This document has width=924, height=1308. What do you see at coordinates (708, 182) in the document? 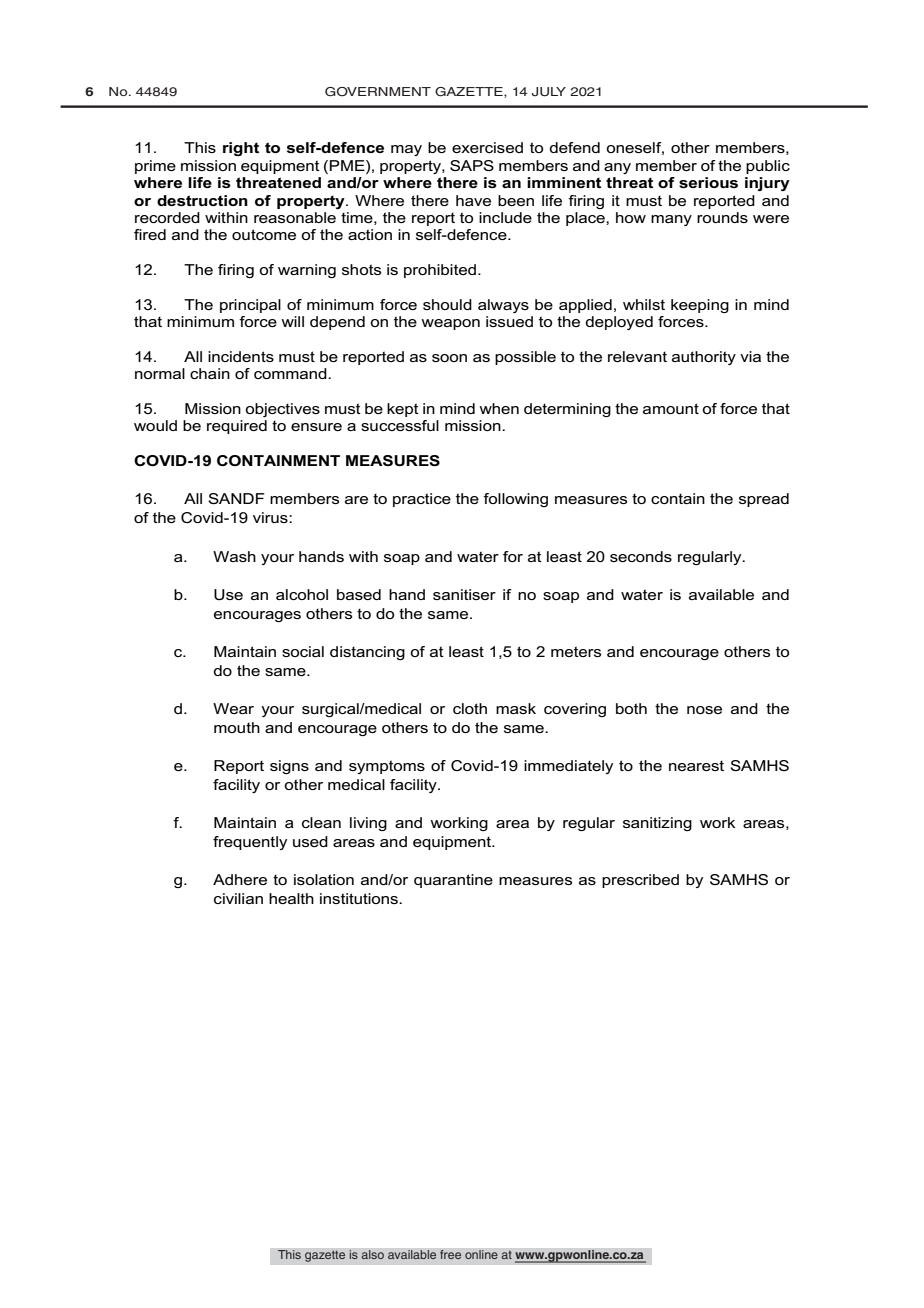
I see `serious` at bounding box center [708, 182].
